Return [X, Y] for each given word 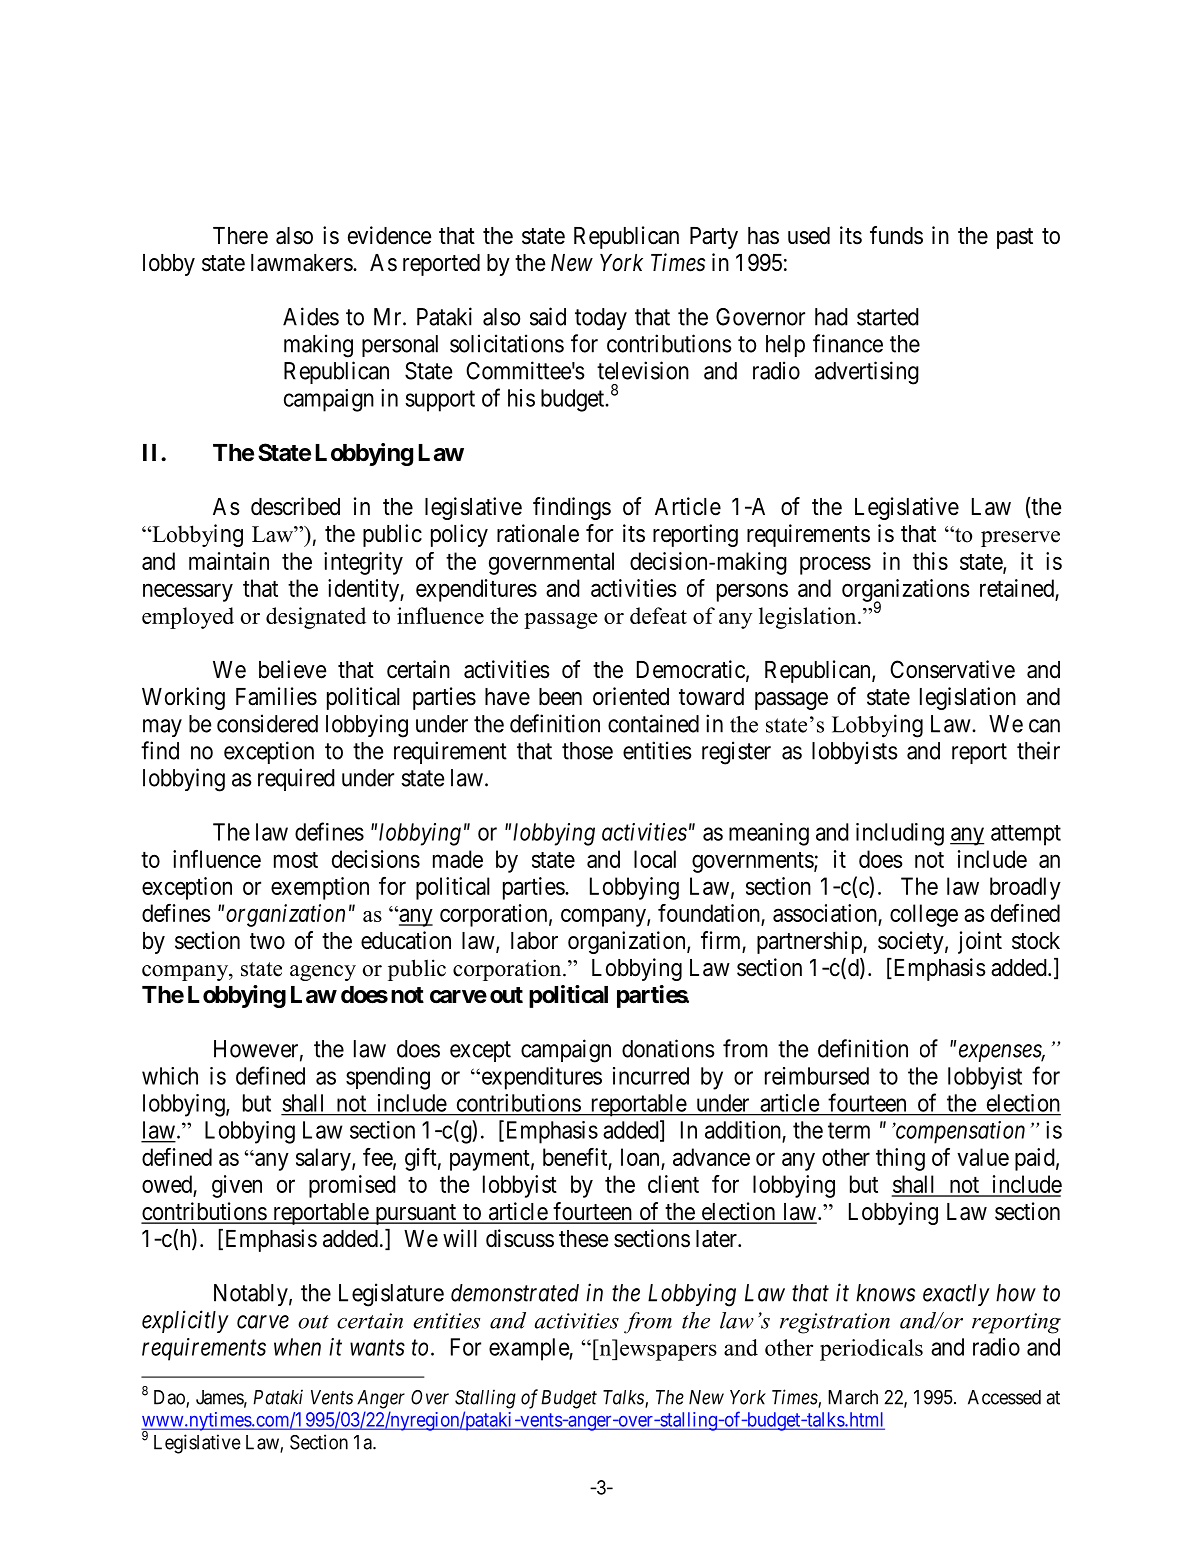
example [529, 1349]
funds [896, 235]
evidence [389, 235]
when [297, 1347]
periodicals [871, 1350]
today [601, 319]
